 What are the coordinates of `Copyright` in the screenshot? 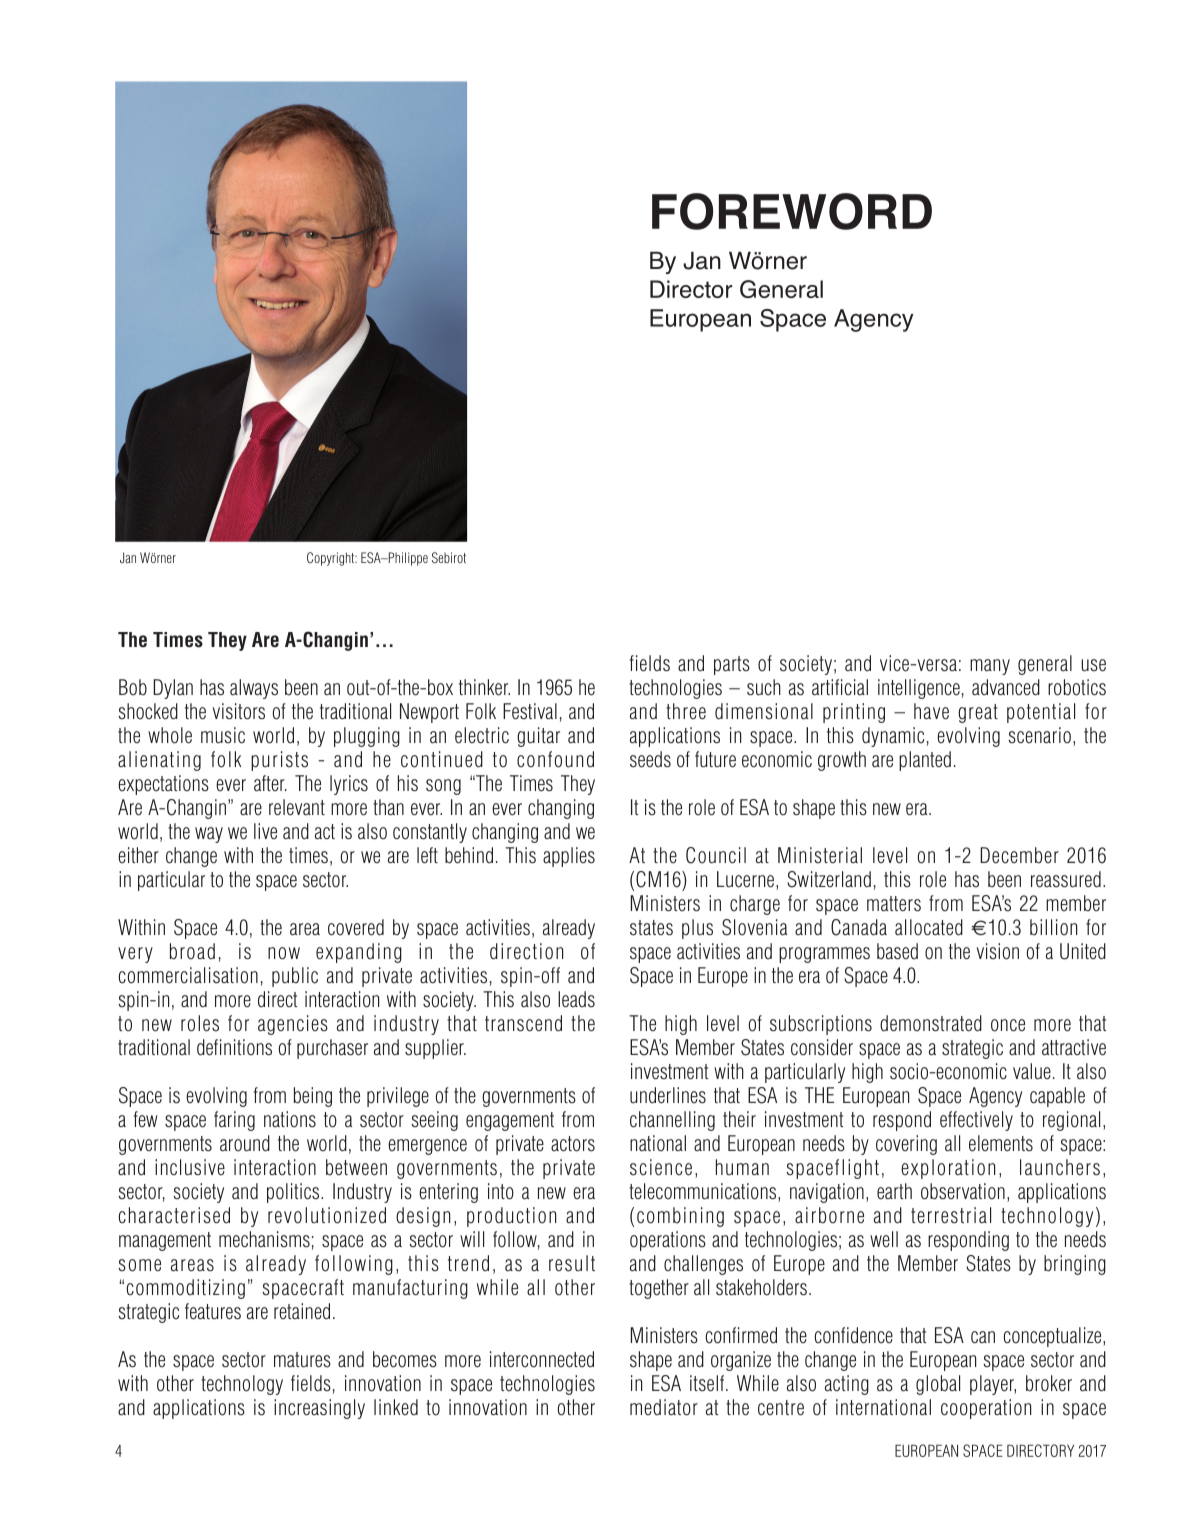 It's located at (332, 559).
